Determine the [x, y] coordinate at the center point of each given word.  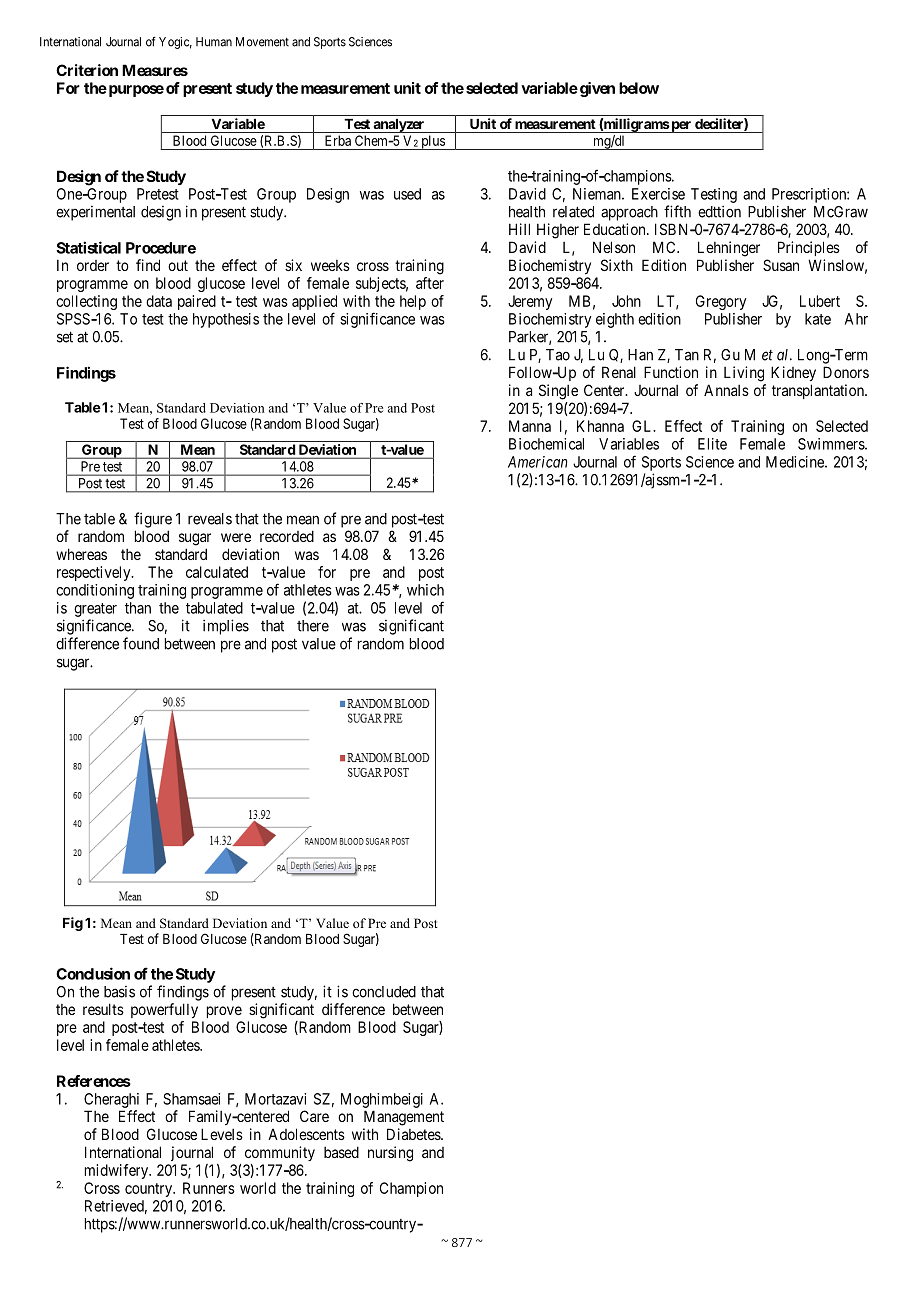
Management [404, 1118]
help [413, 302]
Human [214, 42]
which [425, 590]
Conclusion [93, 973]
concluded [384, 992]
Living [744, 374]
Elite [712, 444]
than [138, 608]
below [639, 88]
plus [433, 142]
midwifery [118, 1171]
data [159, 301]
